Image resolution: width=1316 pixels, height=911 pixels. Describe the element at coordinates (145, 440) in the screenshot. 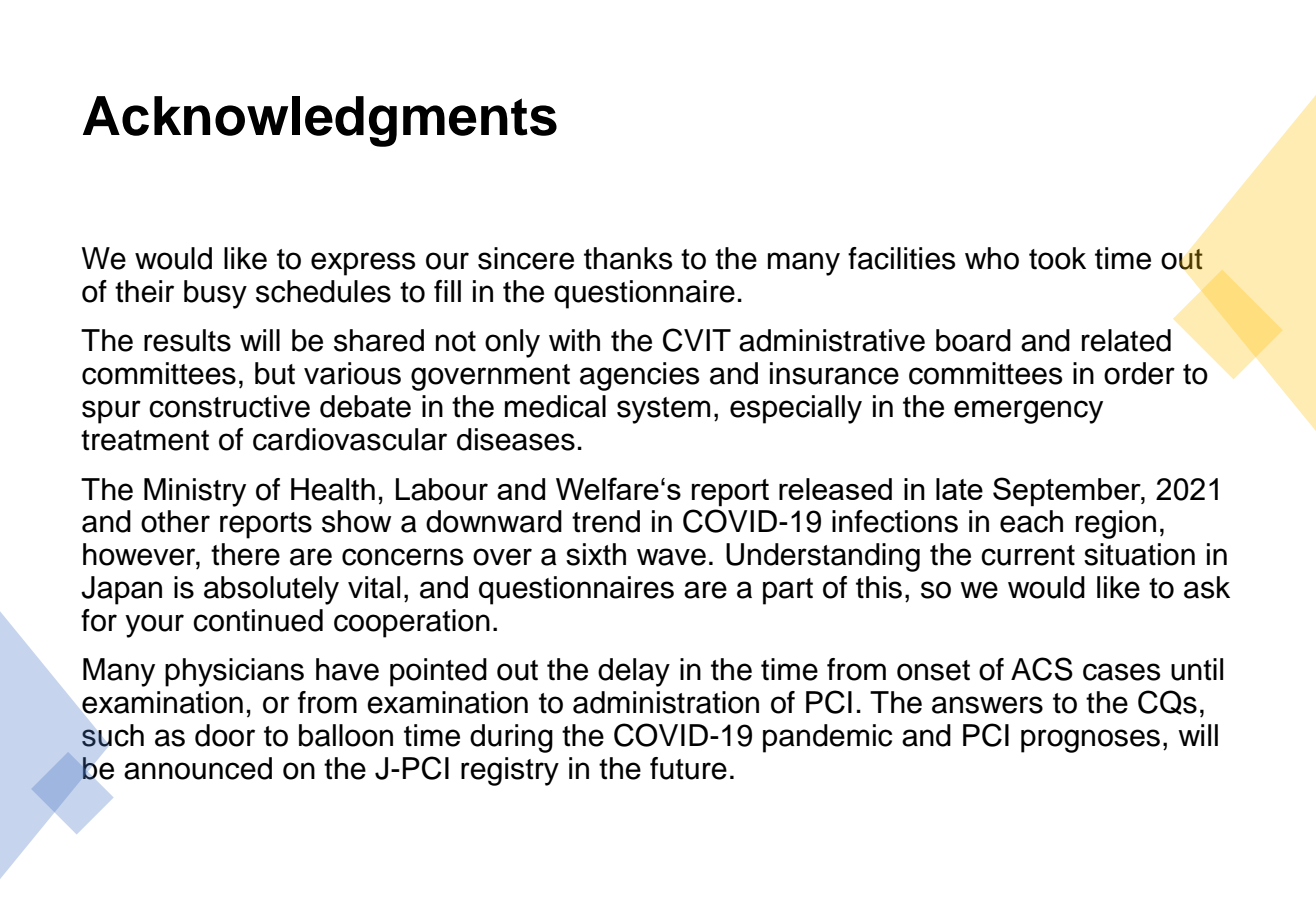

I see `treatment` at that location.
